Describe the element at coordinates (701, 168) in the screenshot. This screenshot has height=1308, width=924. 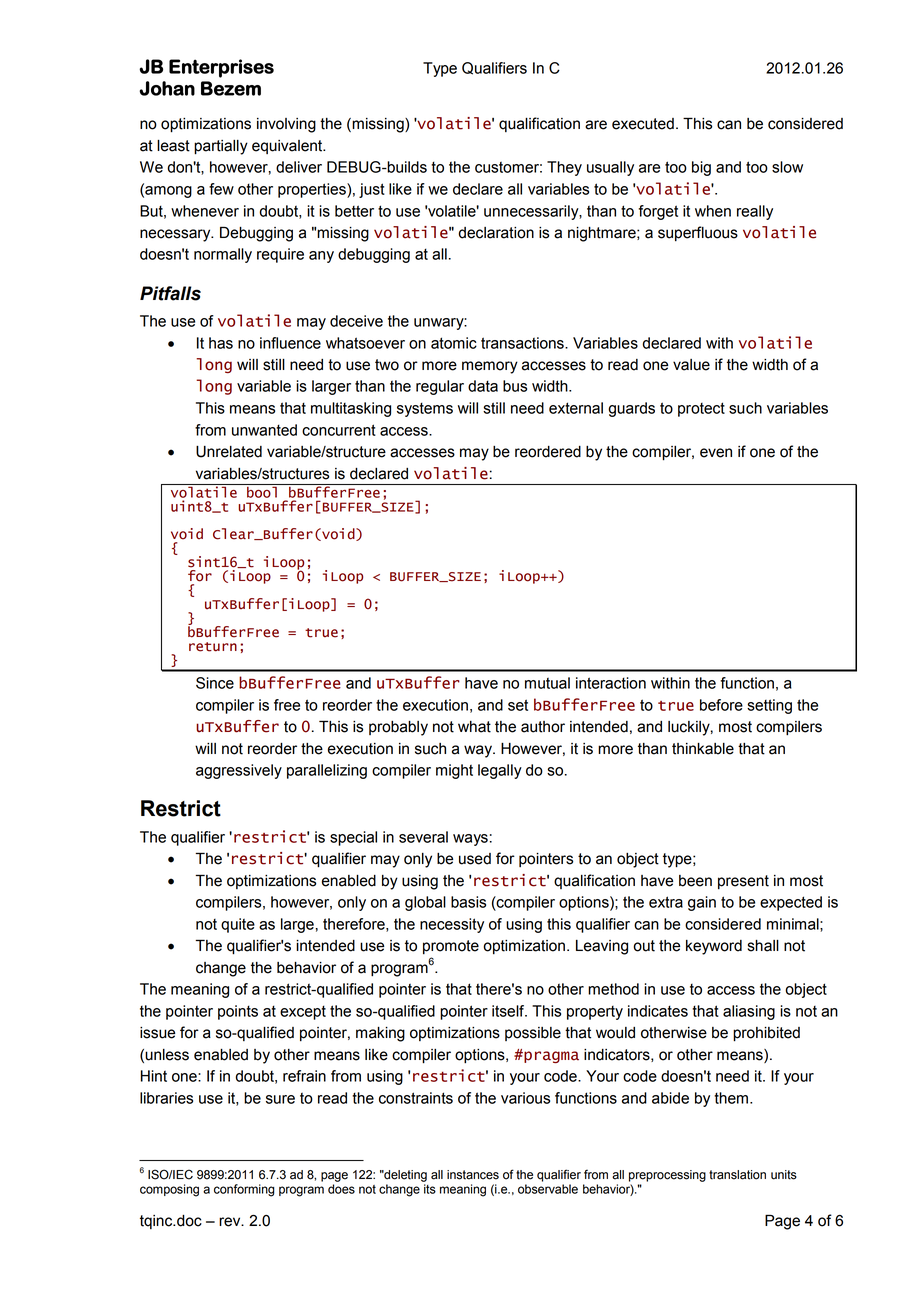
I see `big` at that location.
